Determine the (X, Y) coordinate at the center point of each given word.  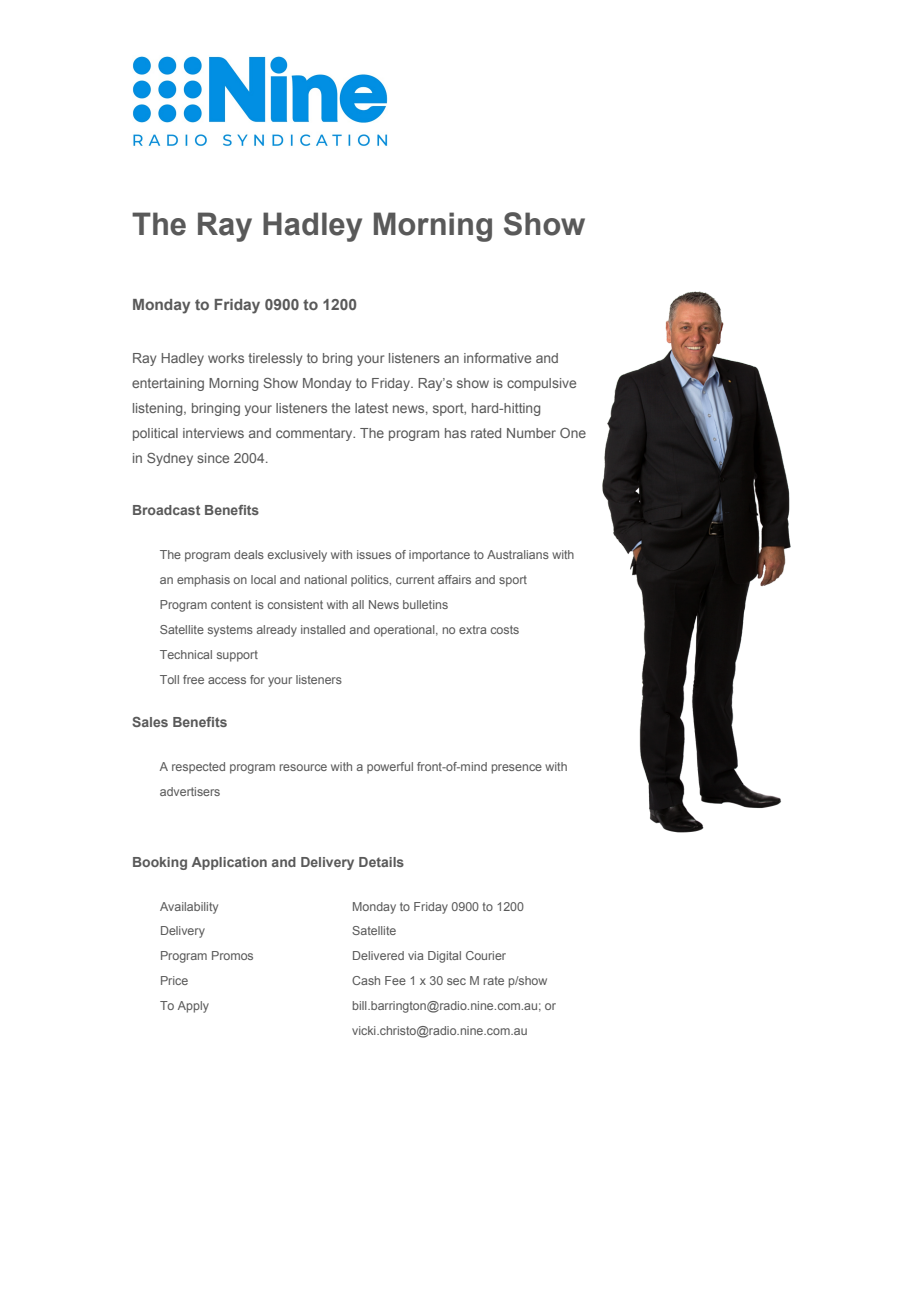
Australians (518, 554)
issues (374, 554)
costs (505, 629)
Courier (486, 955)
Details (381, 862)
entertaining (168, 384)
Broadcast (166, 510)
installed (323, 629)
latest (371, 408)
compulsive (541, 384)
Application (229, 863)
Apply (193, 1007)
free (193, 679)
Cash (366, 980)
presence (517, 769)
